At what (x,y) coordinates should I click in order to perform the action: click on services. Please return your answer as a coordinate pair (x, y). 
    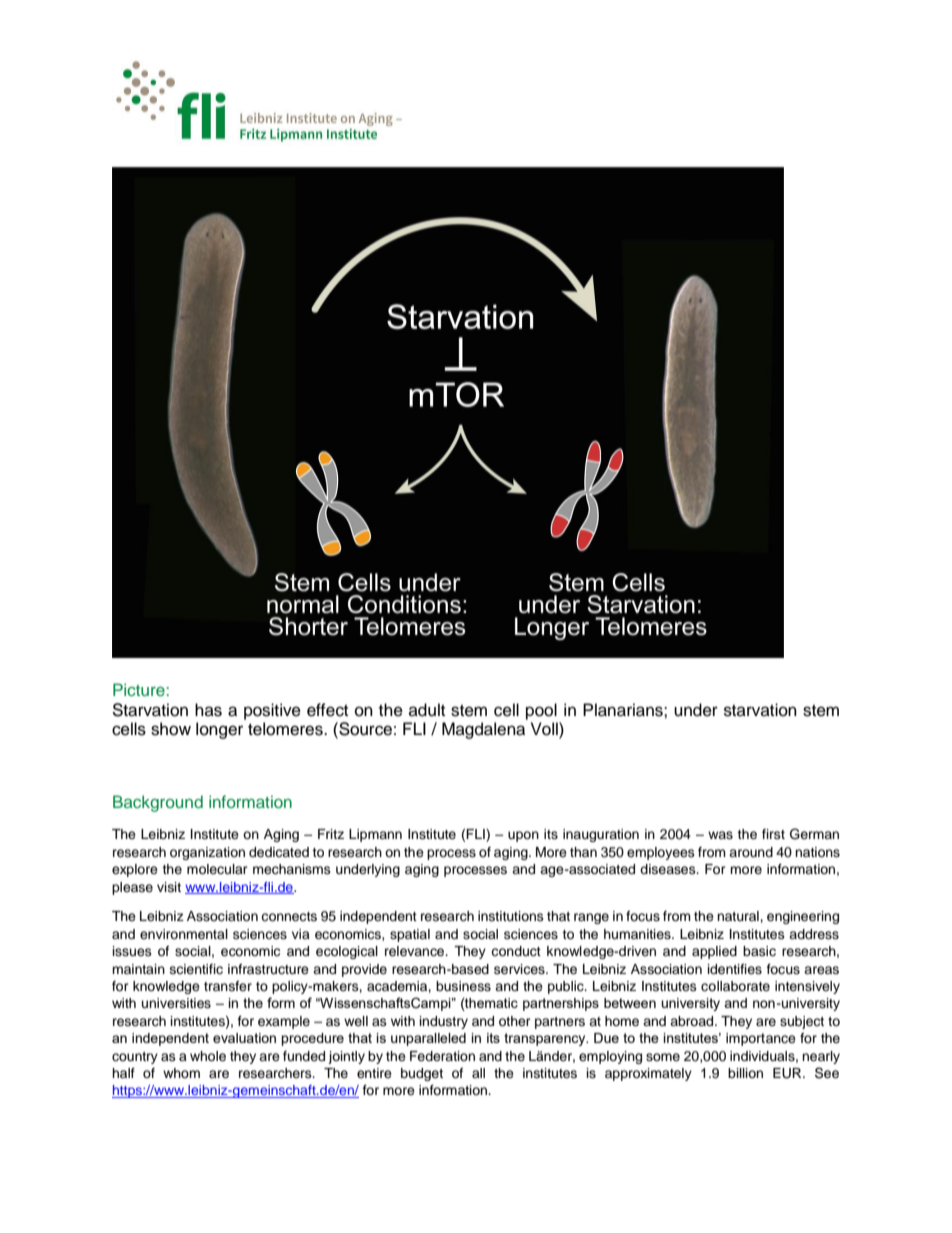
    Looking at the image, I should click on (520, 969).
